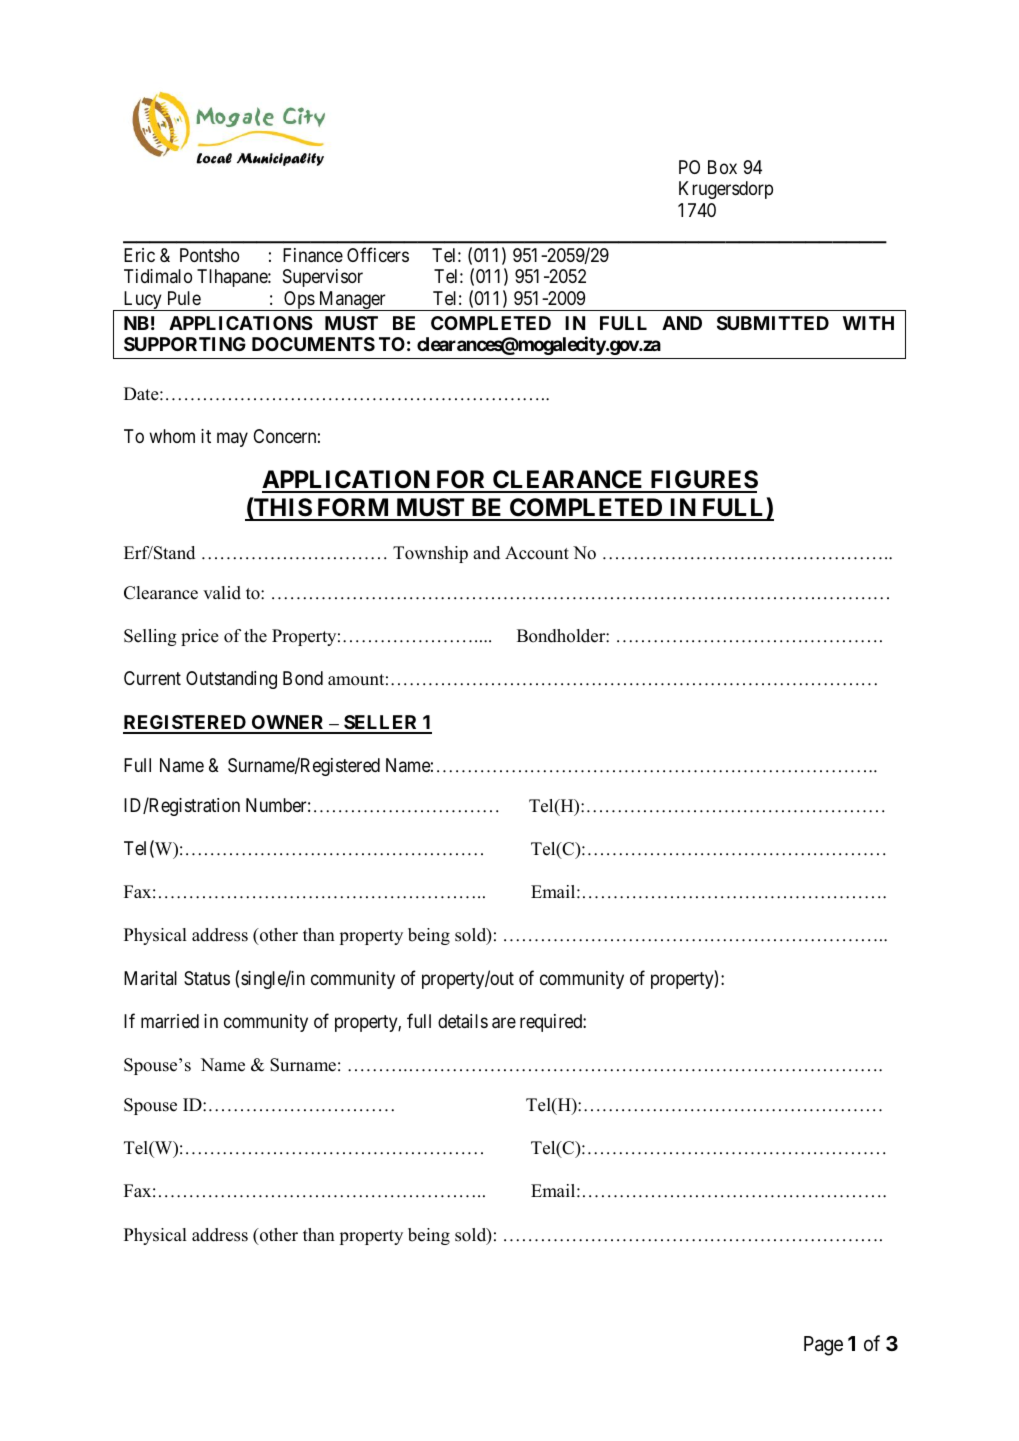 This screenshot has width=1019, height=1441. I want to click on SUBMITTED, so click(773, 323).
